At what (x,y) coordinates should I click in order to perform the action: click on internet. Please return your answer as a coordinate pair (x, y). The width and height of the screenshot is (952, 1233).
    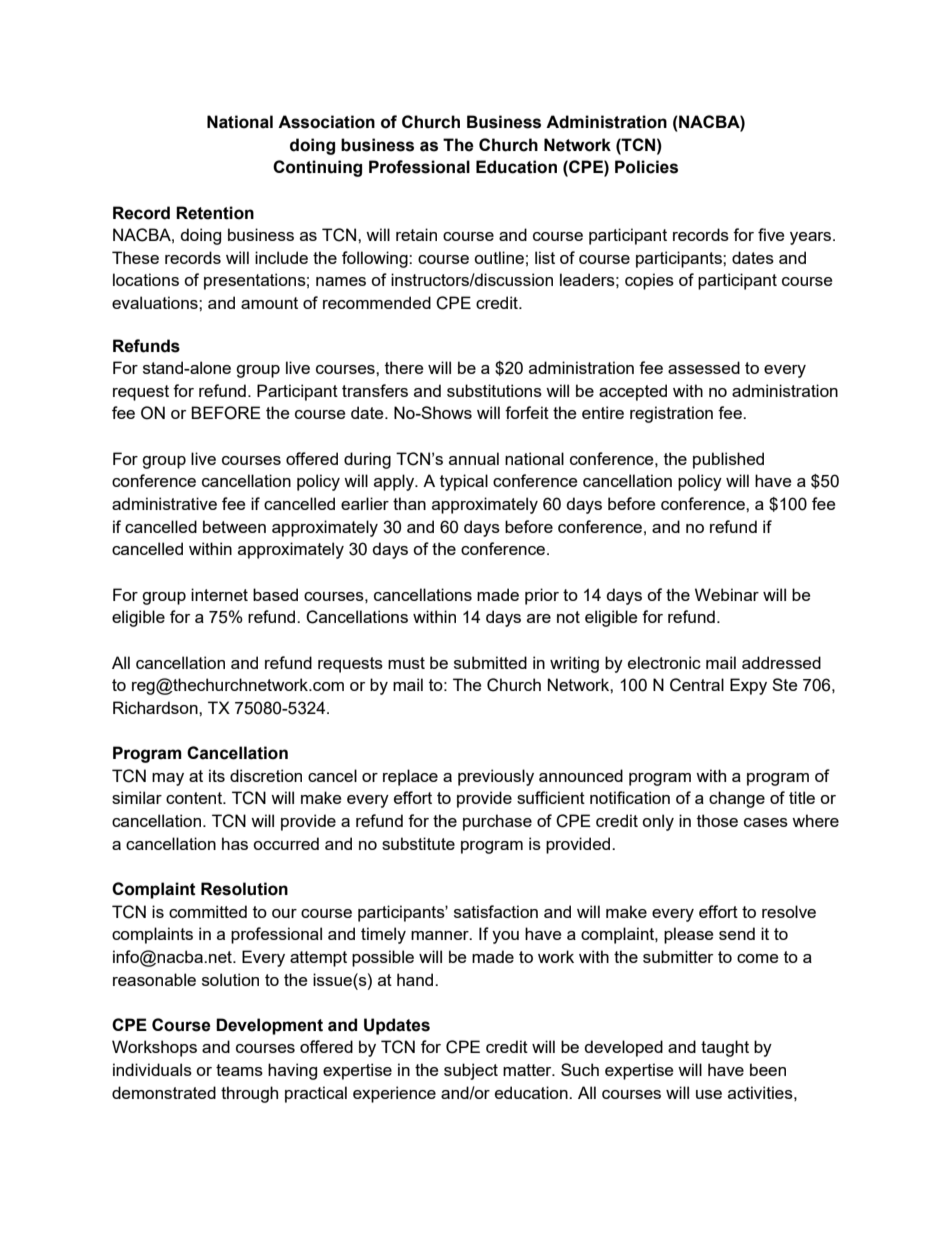
    Looking at the image, I should click on (219, 594).
